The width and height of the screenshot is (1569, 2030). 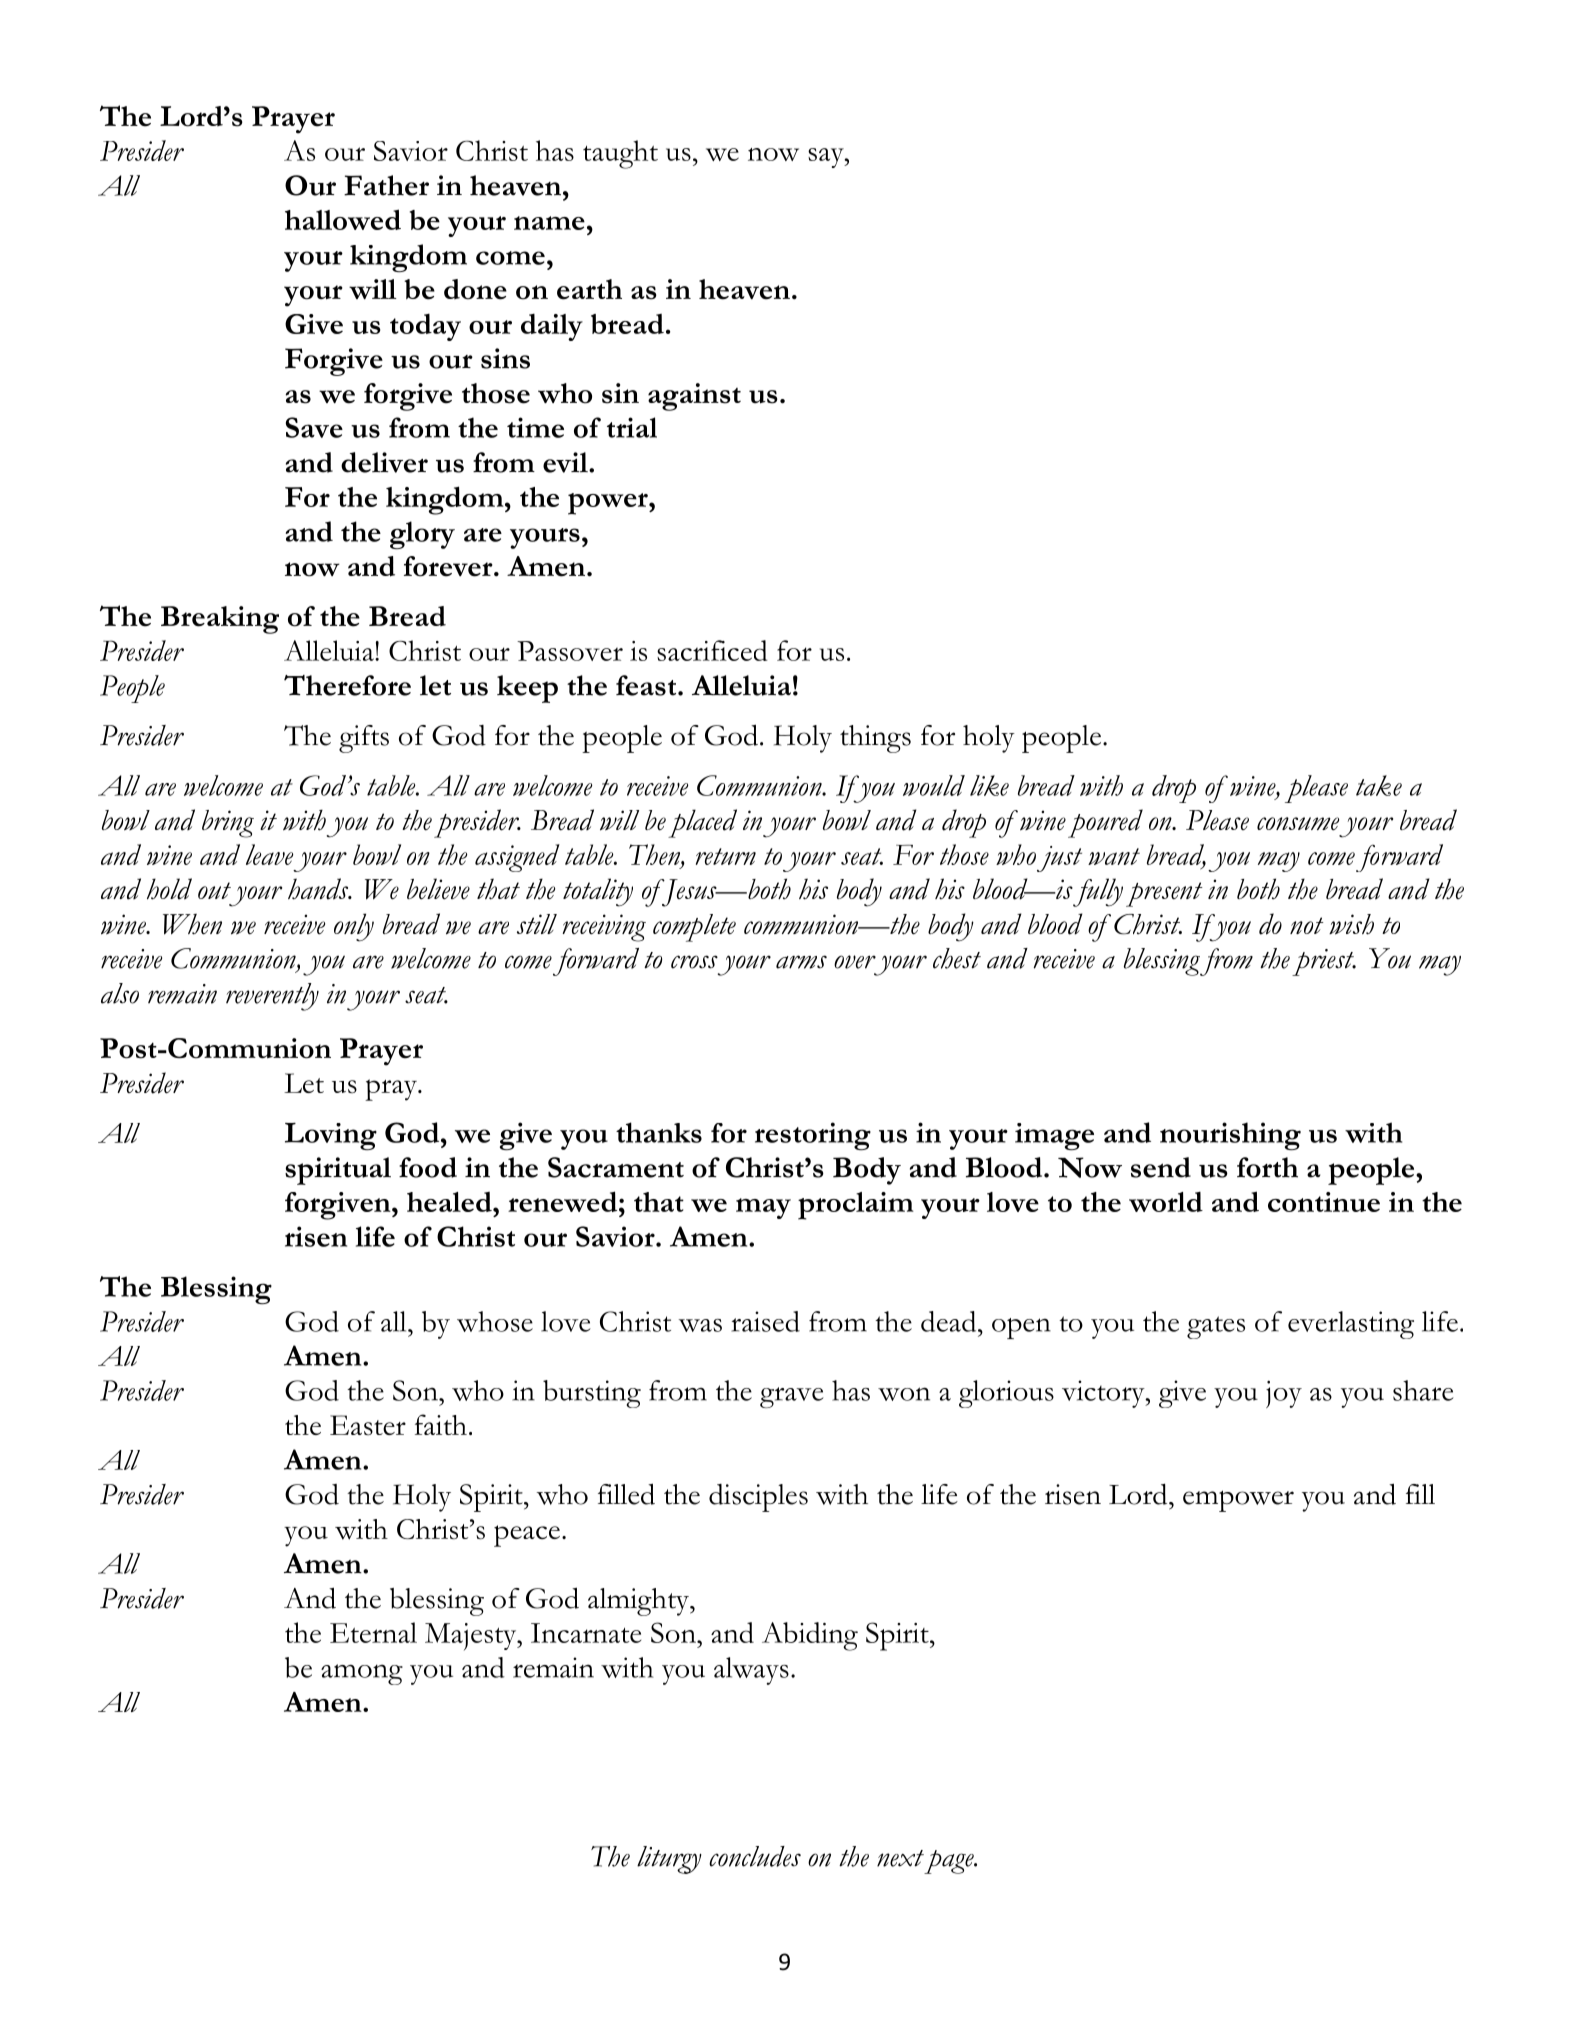 What do you see at coordinates (364, 739) in the screenshot?
I see `gifts` at bounding box center [364, 739].
